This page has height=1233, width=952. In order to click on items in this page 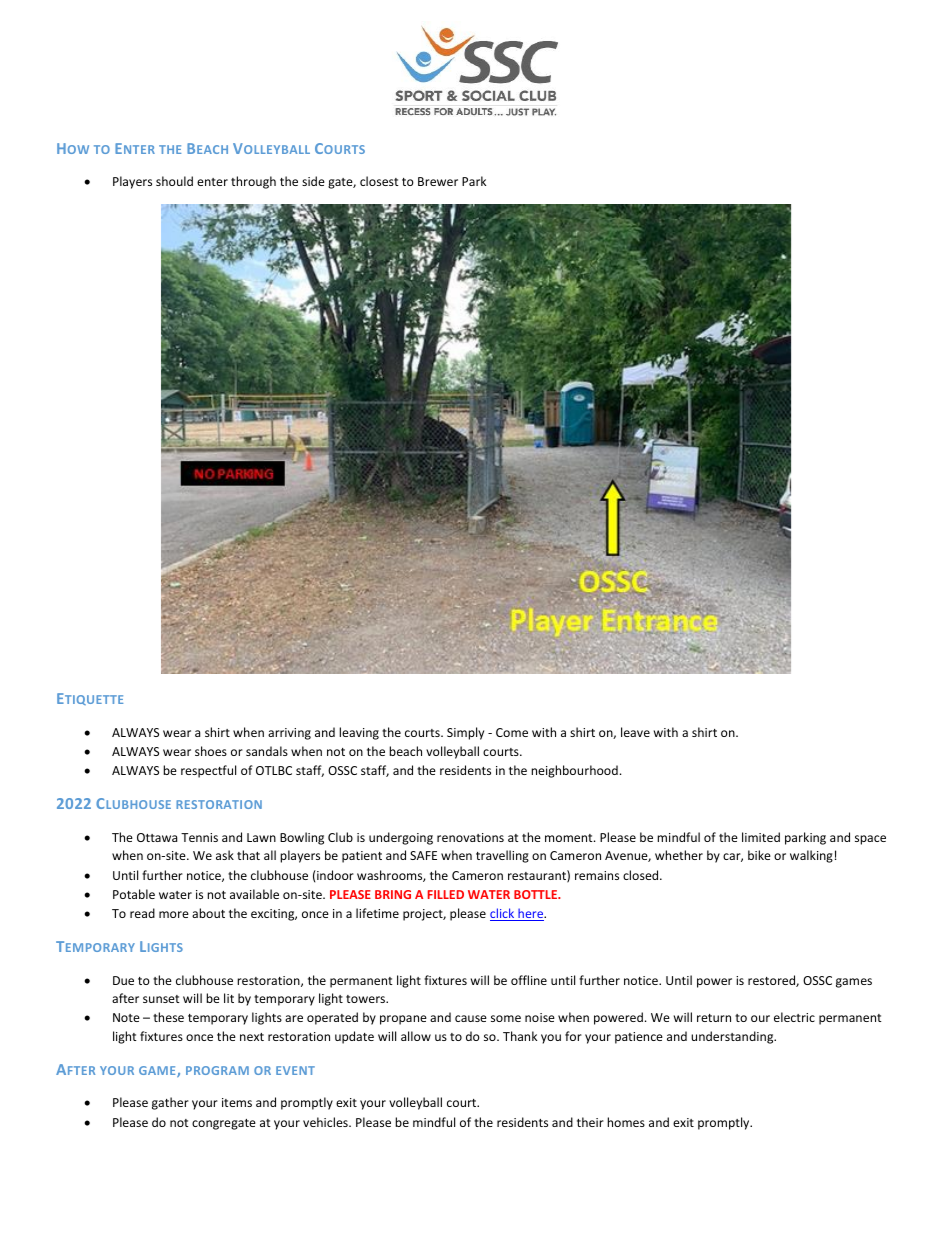, I will do `click(237, 1102)`.
